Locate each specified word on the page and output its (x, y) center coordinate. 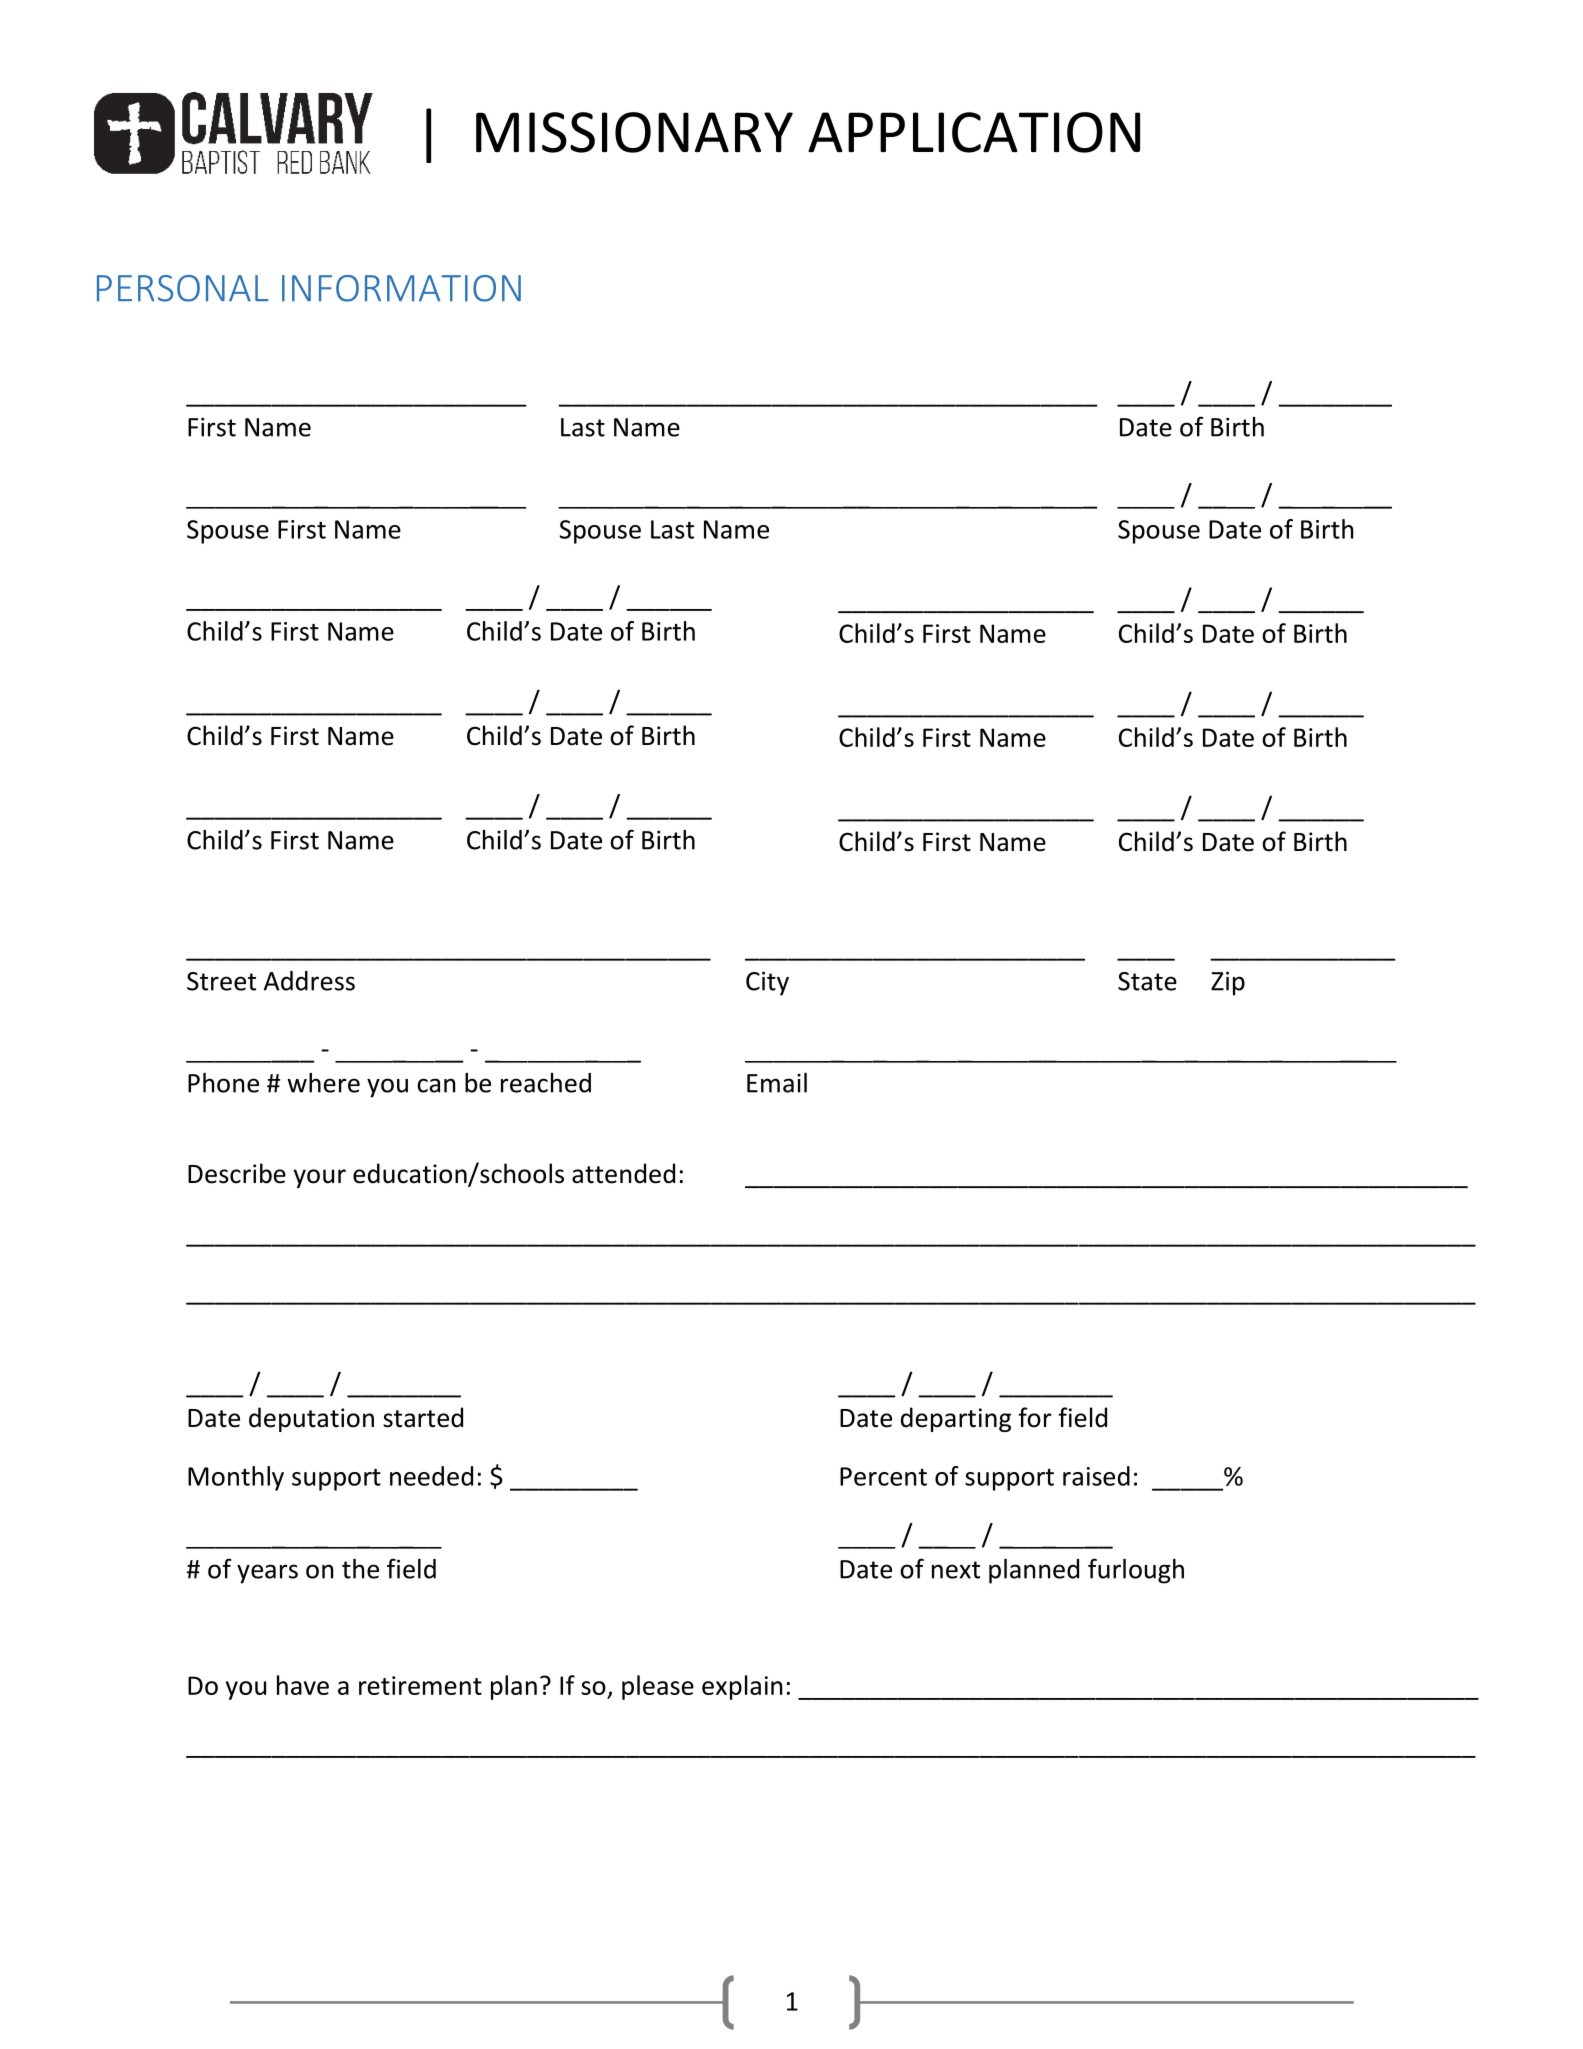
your (320, 1178)
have (303, 1685)
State (1147, 981)
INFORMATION (401, 288)
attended (623, 1173)
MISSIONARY (634, 132)
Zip (1228, 983)
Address (309, 981)
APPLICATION (974, 132)
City (767, 983)
